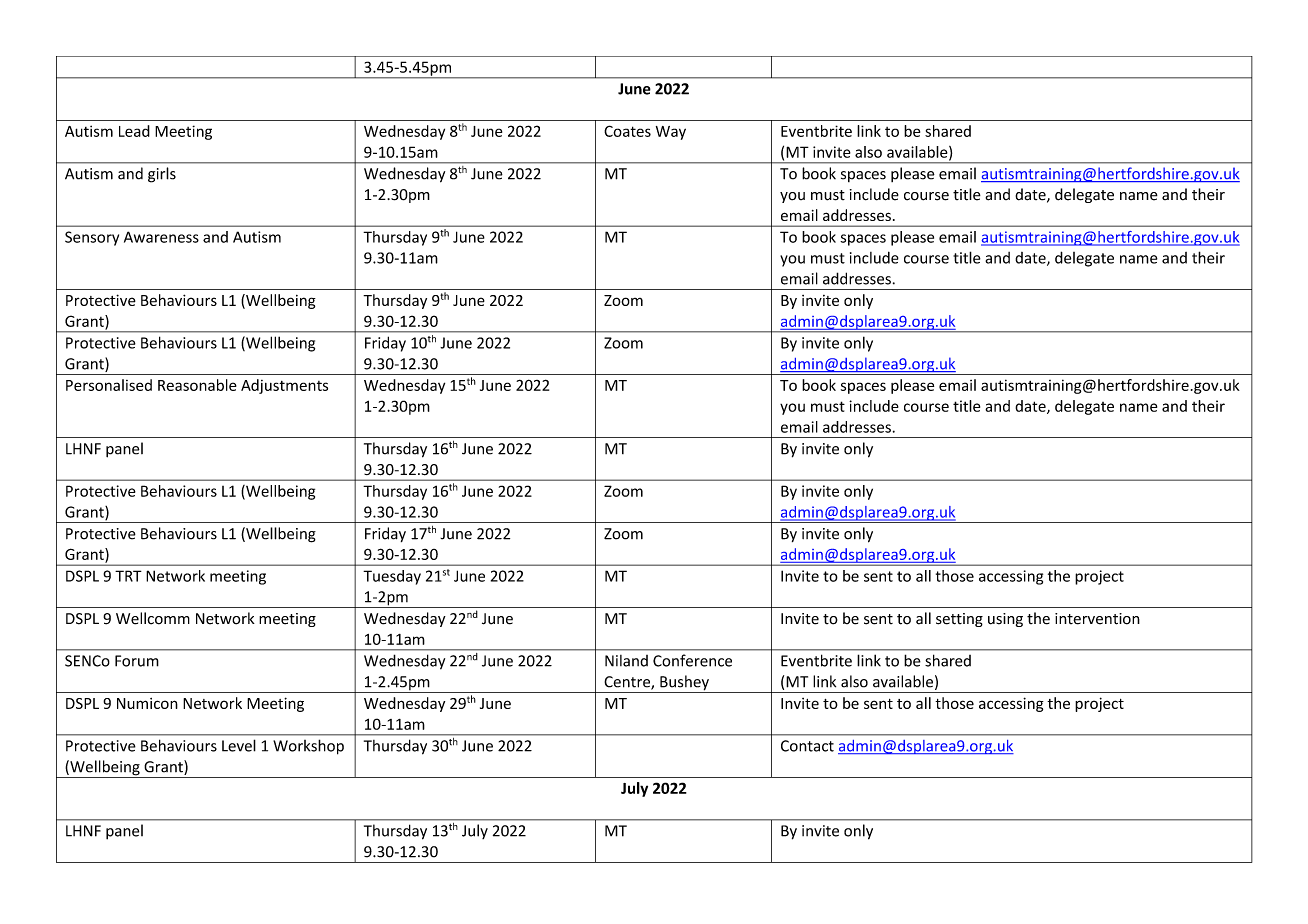 The image size is (1308, 924). What do you see at coordinates (162, 175) in the screenshot?
I see `girls` at bounding box center [162, 175].
